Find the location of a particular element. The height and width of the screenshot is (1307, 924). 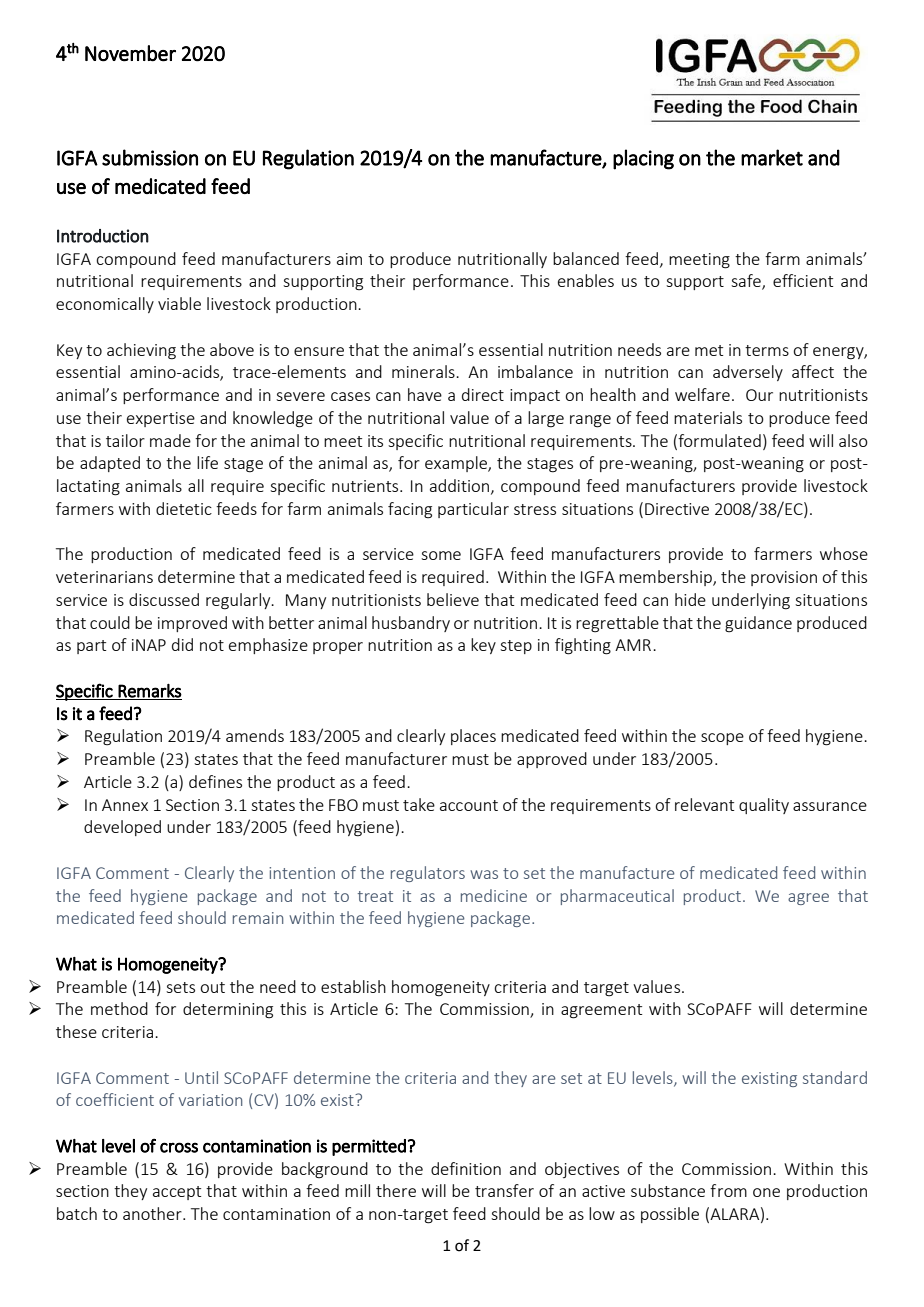

believe is located at coordinates (453, 599).
